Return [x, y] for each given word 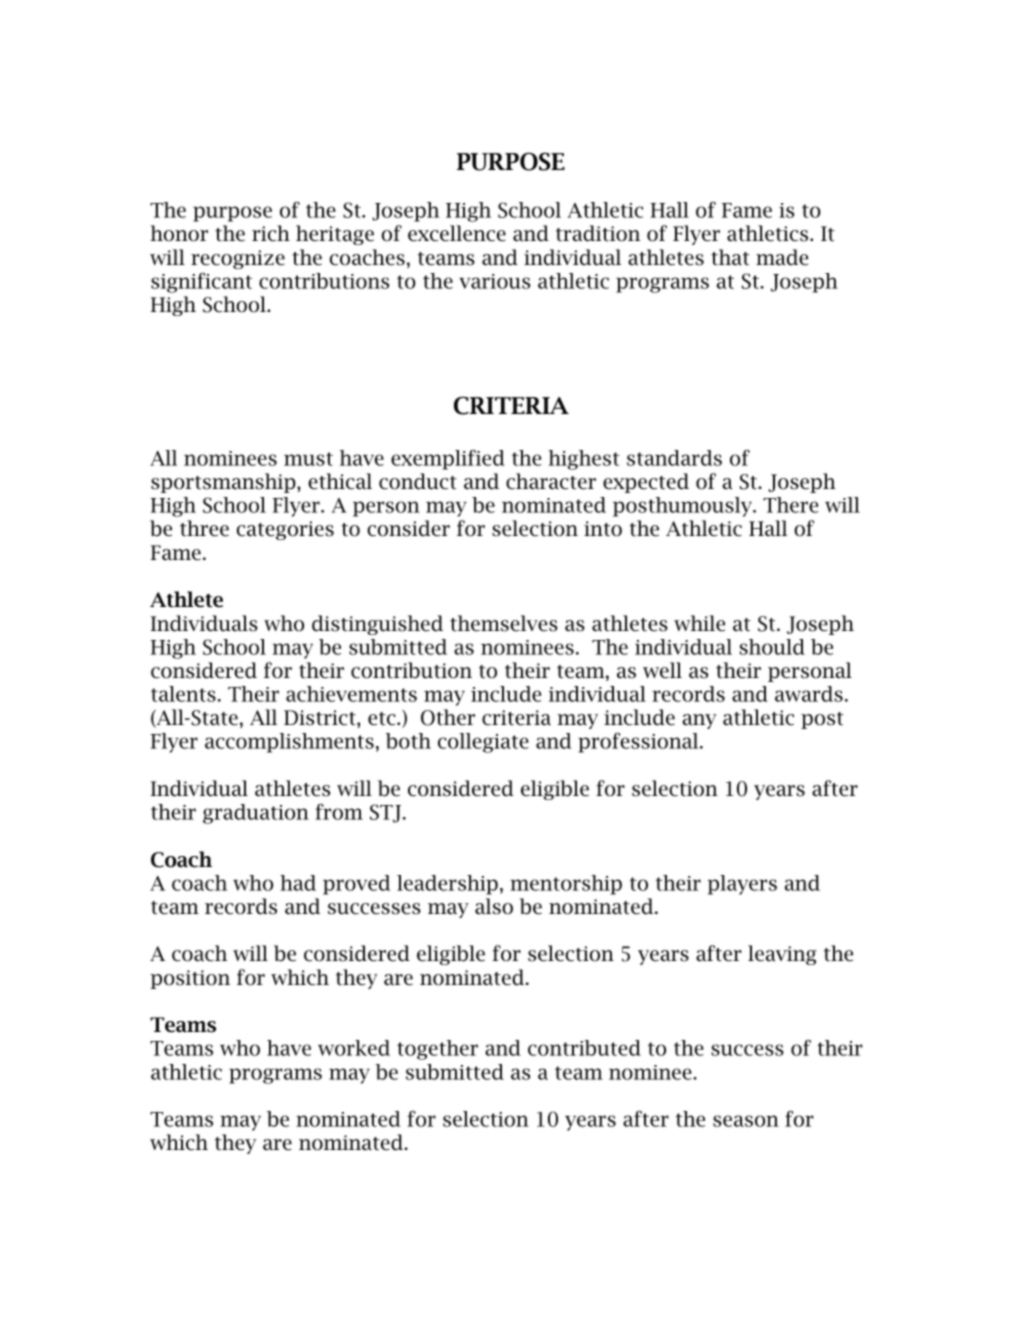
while [699, 623]
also [494, 906]
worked [354, 1048]
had [298, 883]
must [308, 459]
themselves [504, 623]
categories [285, 530]
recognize [238, 259]
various [494, 281]
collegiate [483, 743]
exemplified [448, 460]
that [730, 257]
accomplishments [289, 743]
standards [674, 458]
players [742, 885]
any [699, 721]
